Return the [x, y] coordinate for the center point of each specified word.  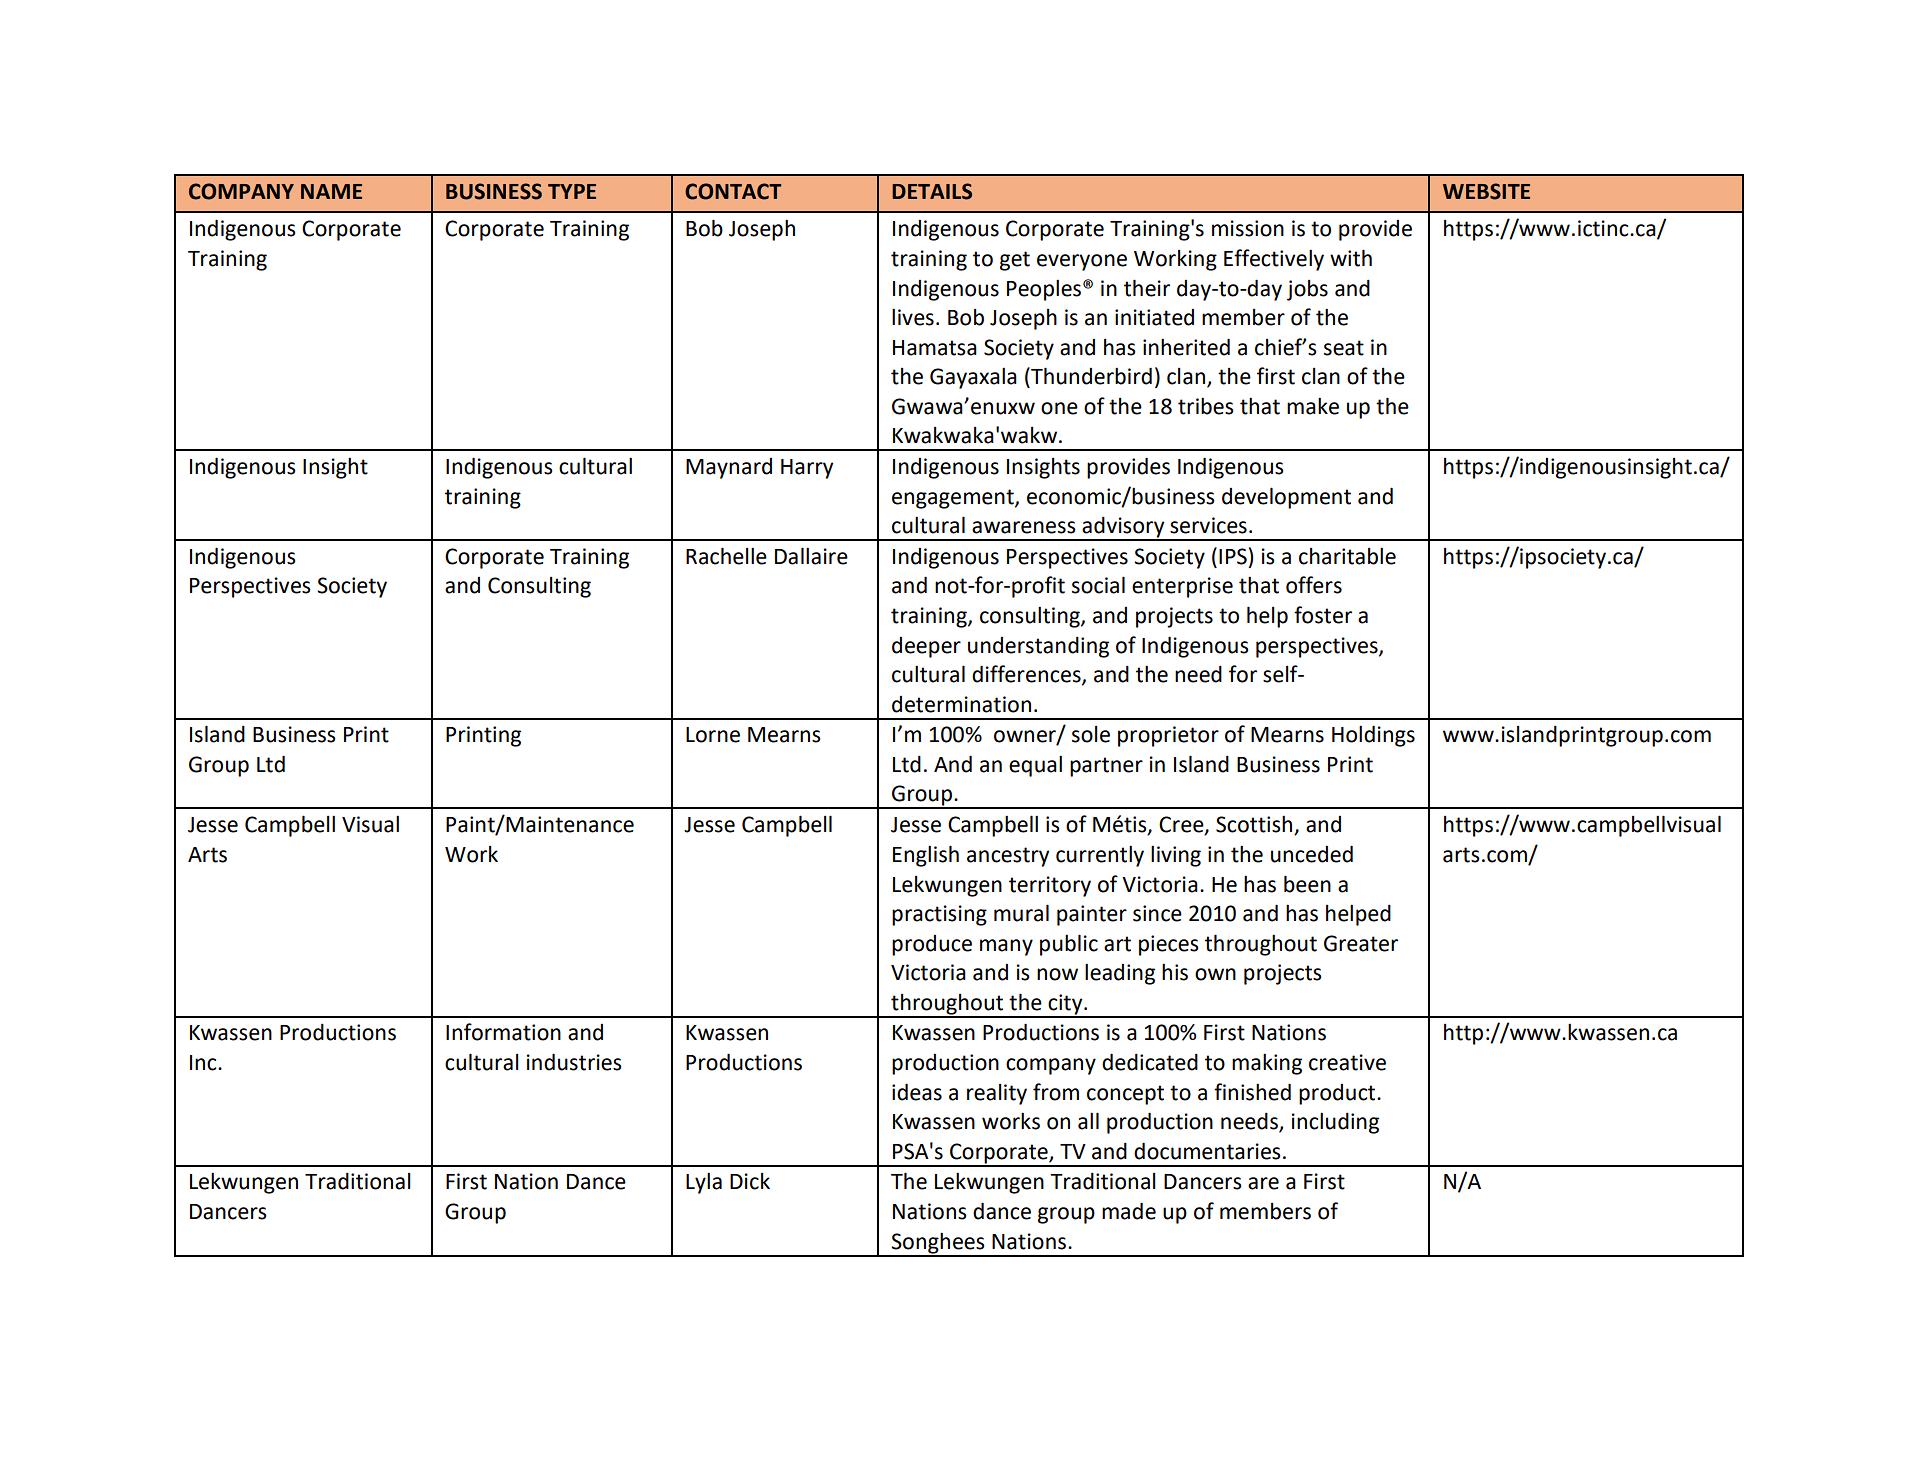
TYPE [572, 191]
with [1351, 258]
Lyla [704, 1183]
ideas [917, 1092]
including [1335, 1123]
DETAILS [932, 191]
